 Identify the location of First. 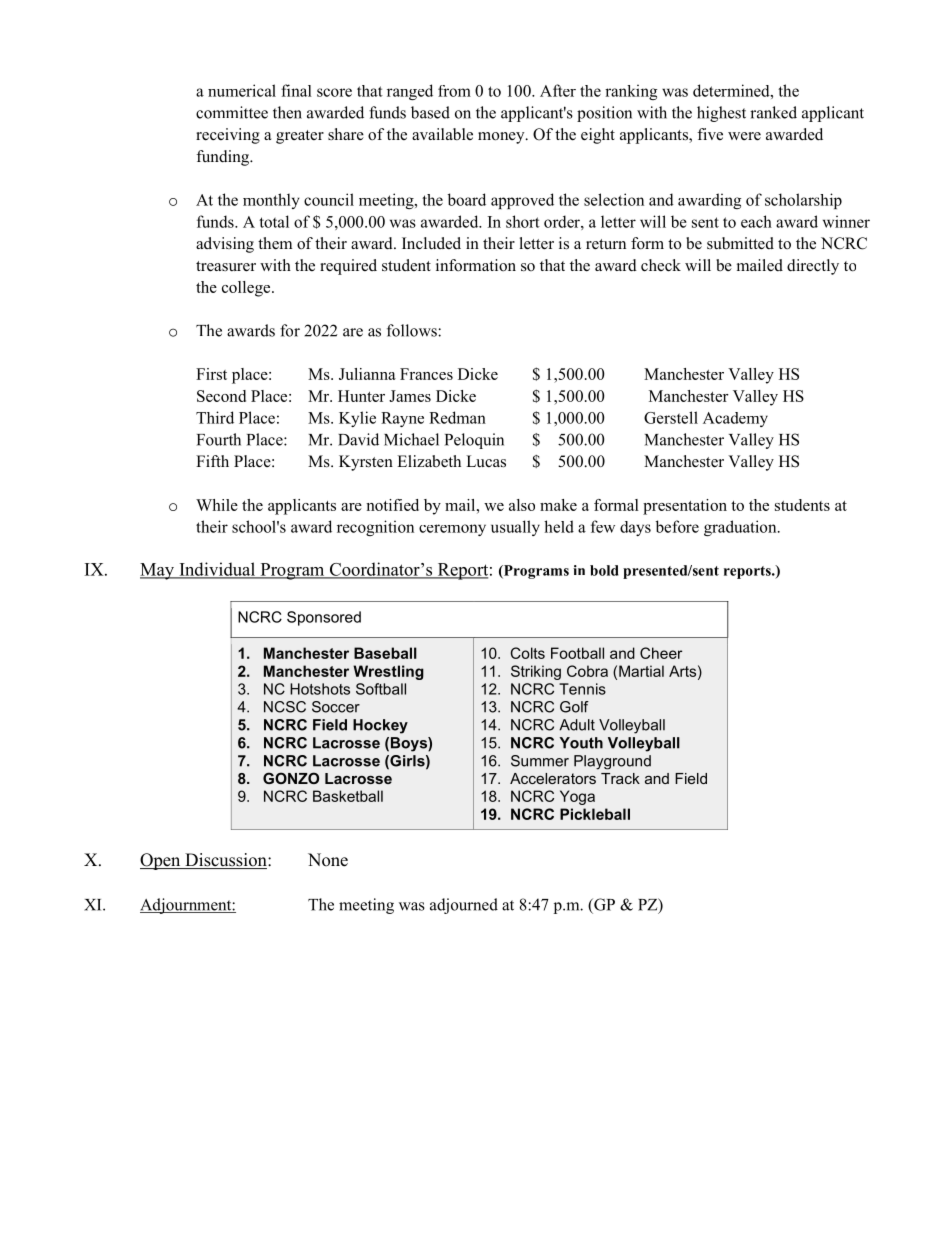
(211, 374).
